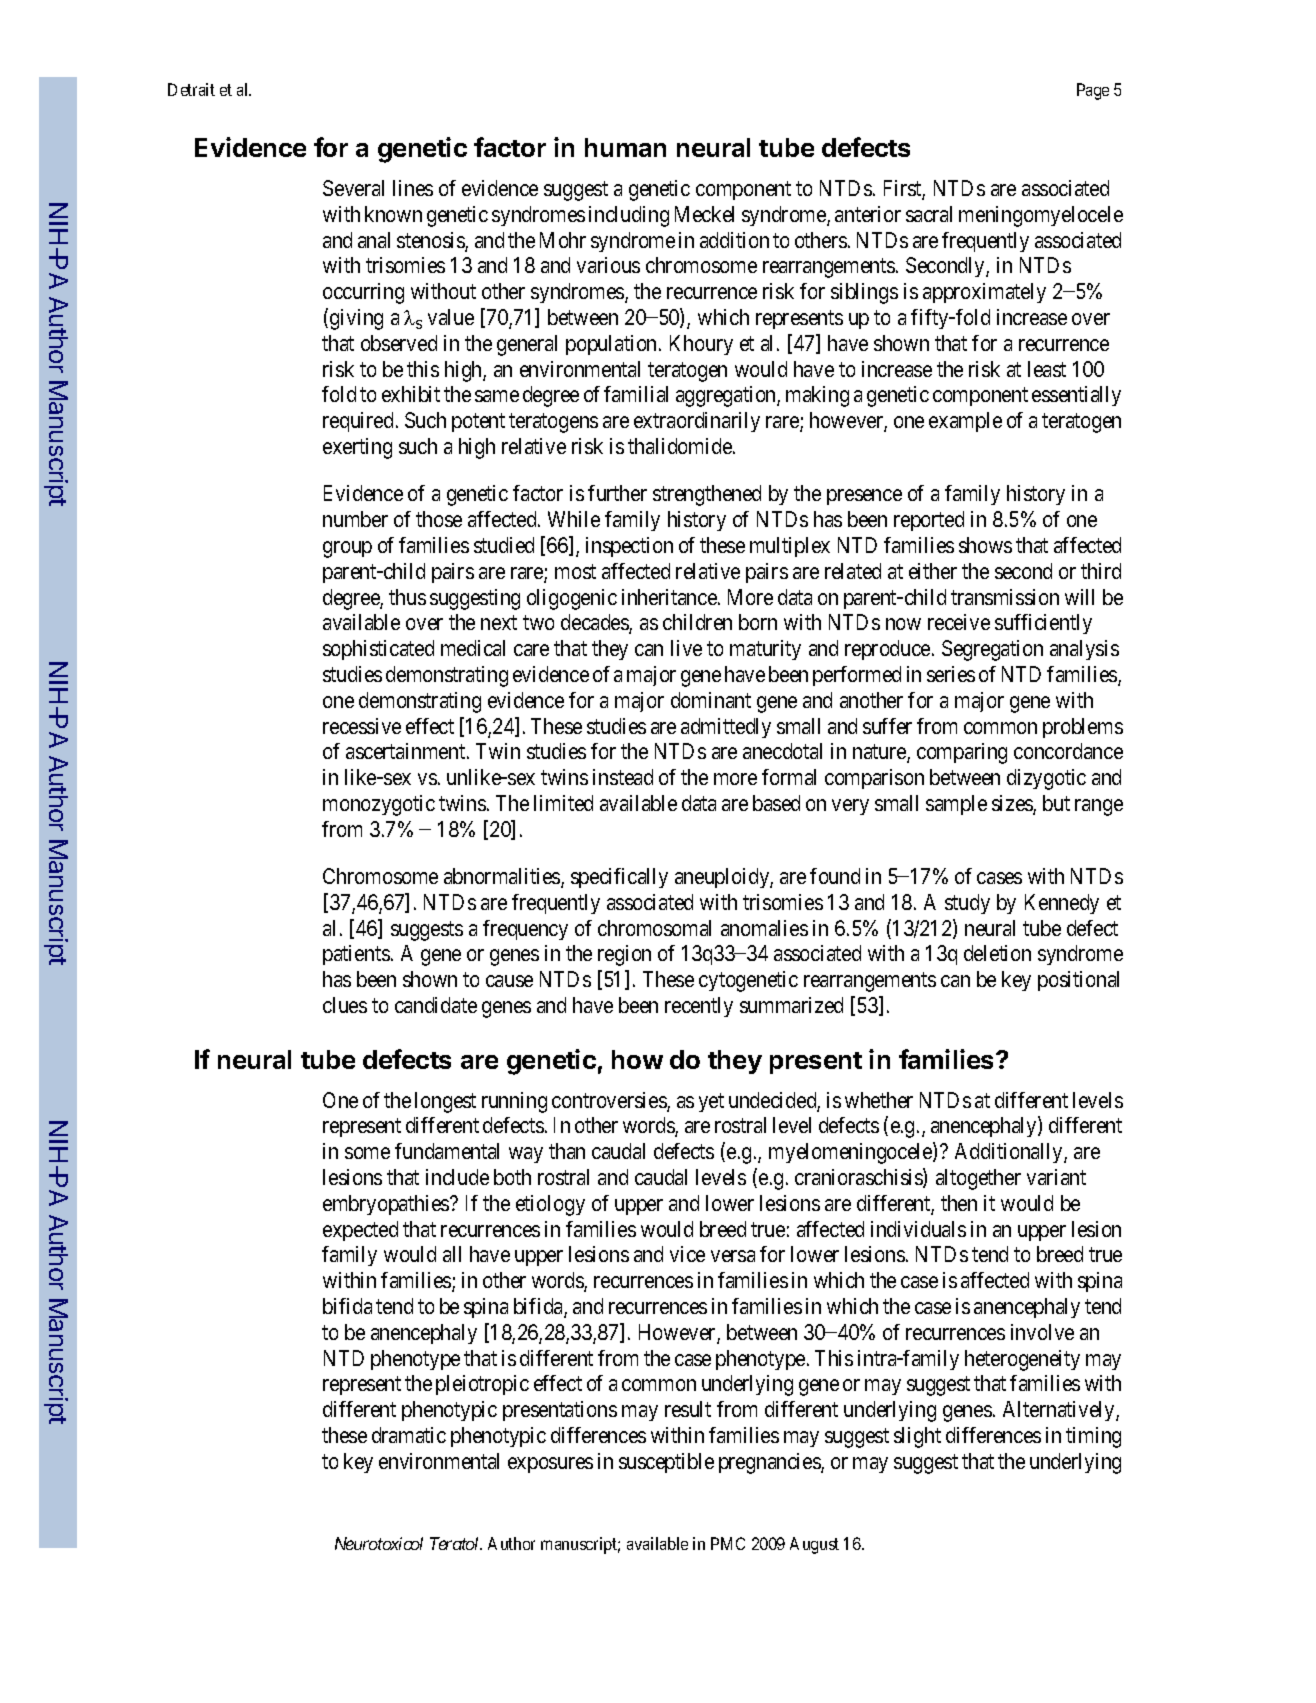 The height and width of the screenshot is (1703, 1316). What do you see at coordinates (411, 394) in the screenshot?
I see `exhibit` at bounding box center [411, 394].
